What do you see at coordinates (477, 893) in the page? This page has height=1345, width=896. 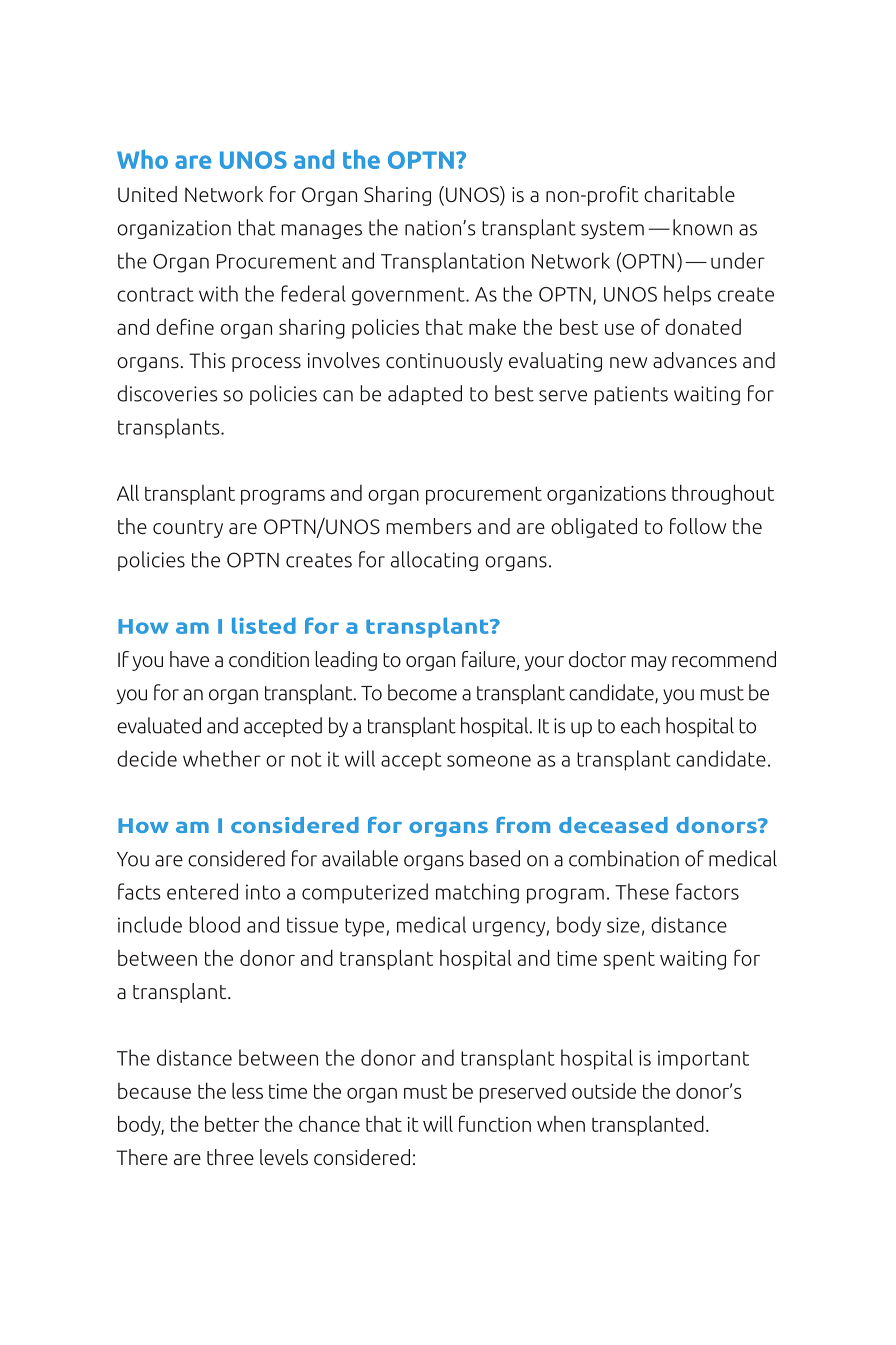 I see `matching` at bounding box center [477, 893].
